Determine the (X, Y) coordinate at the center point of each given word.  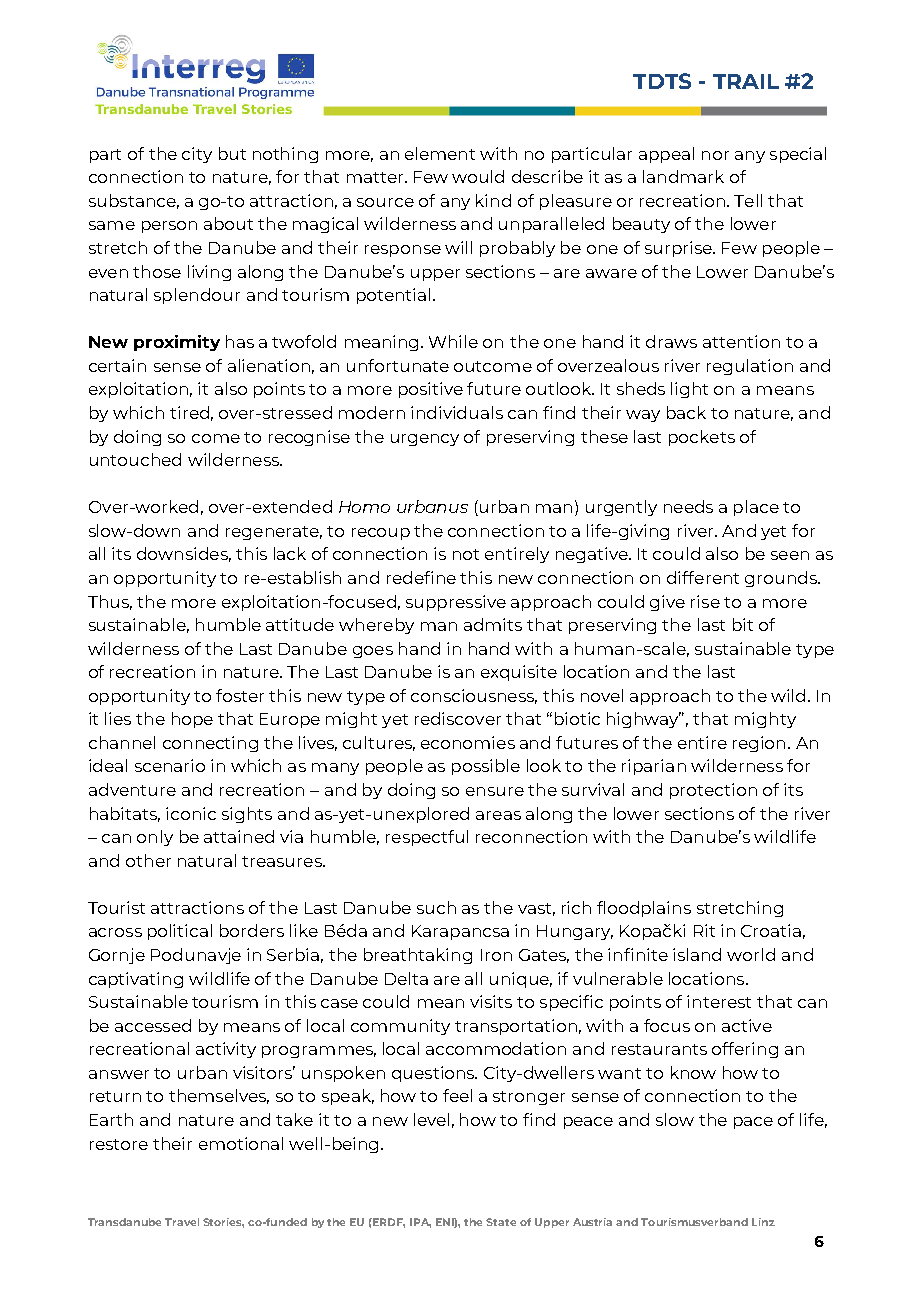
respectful (427, 838)
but (232, 153)
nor (715, 155)
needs (688, 506)
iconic (191, 813)
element (440, 153)
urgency (425, 440)
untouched (135, 459)
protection (713, 791)
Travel (182, 1222)
